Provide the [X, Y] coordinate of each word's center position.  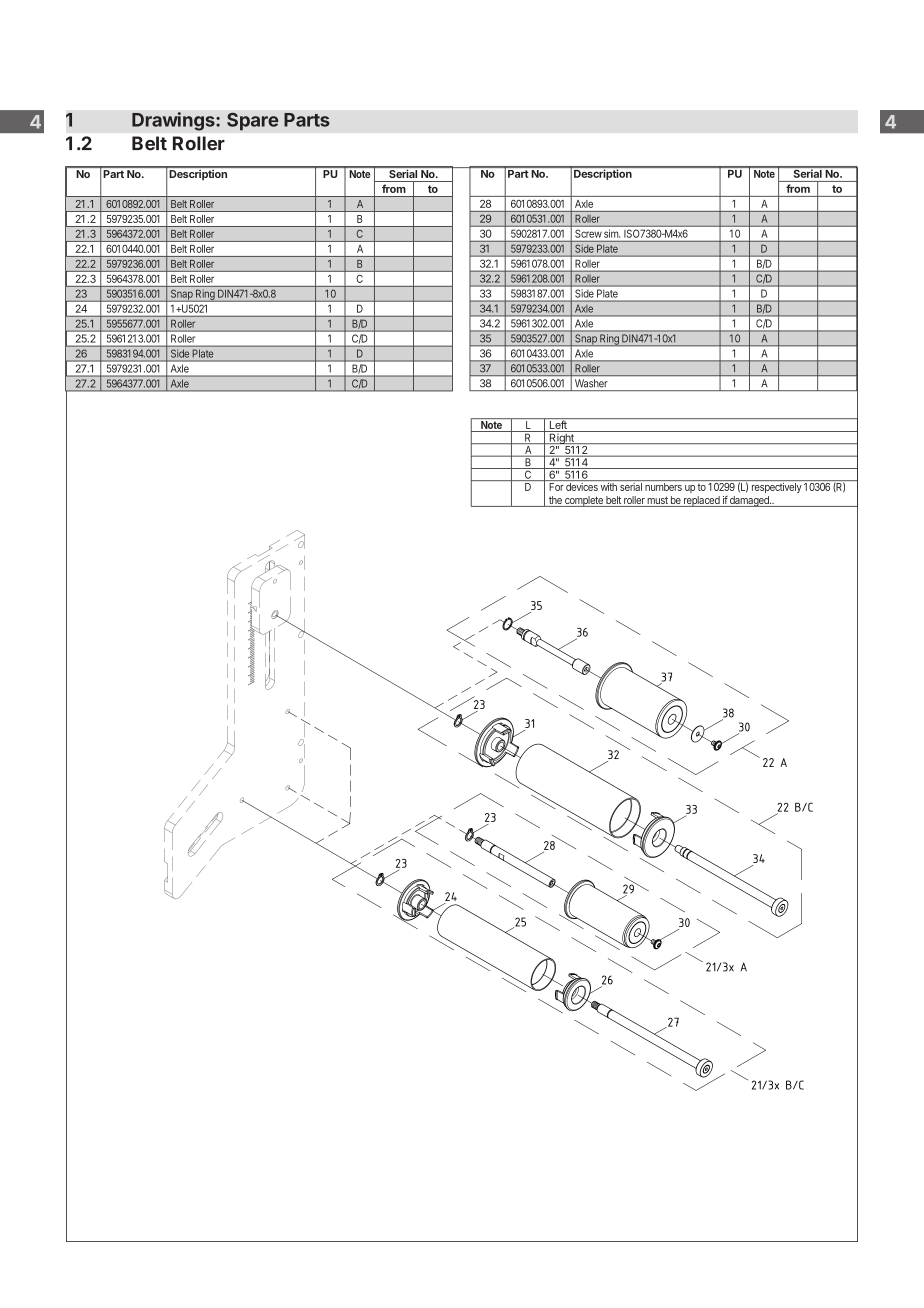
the [555, 501]
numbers [663, 487]
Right [561, 437]
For [556, 487]
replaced [702, 501]
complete [584, 501]
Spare [253, 121]
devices [582, 487]
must [658, 501]
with [609, 487]
